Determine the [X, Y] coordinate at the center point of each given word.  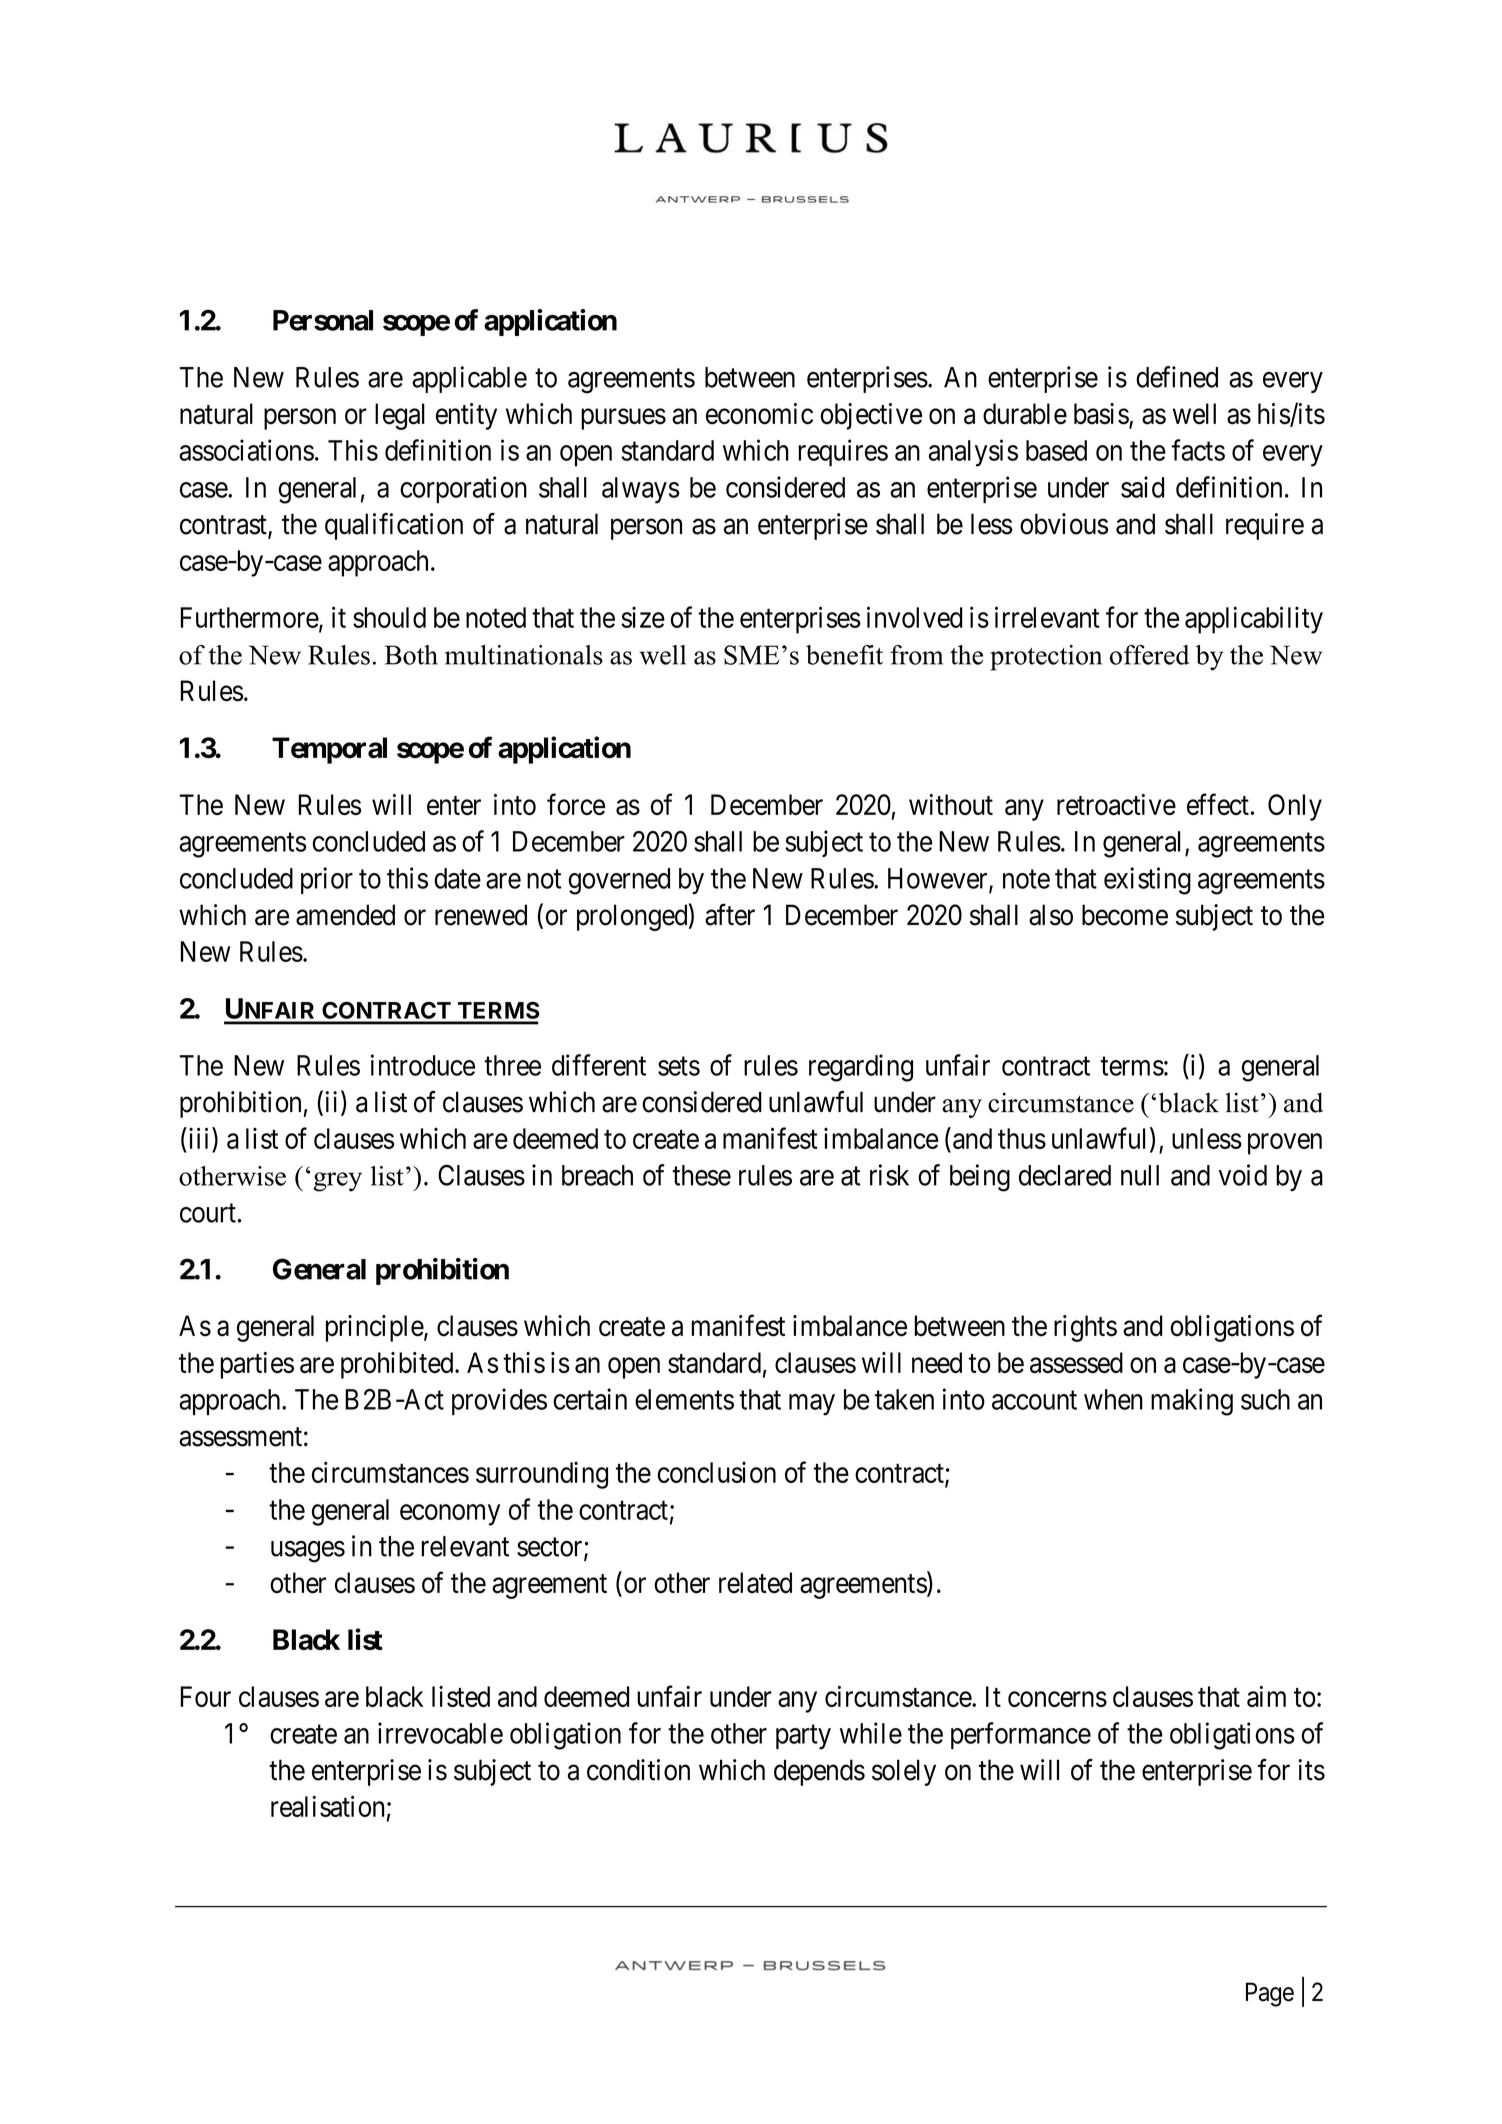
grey [337, 1182]
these [701, 1175]
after [730, 914]
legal [400, 416]
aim [1266, 1696]
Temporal [329, 750]
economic [759, 414]
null [1140, 1175]
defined [1177, 377]
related [755, 1583]
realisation [327, 1806]
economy [450, 1515]
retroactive [1116, 804]
